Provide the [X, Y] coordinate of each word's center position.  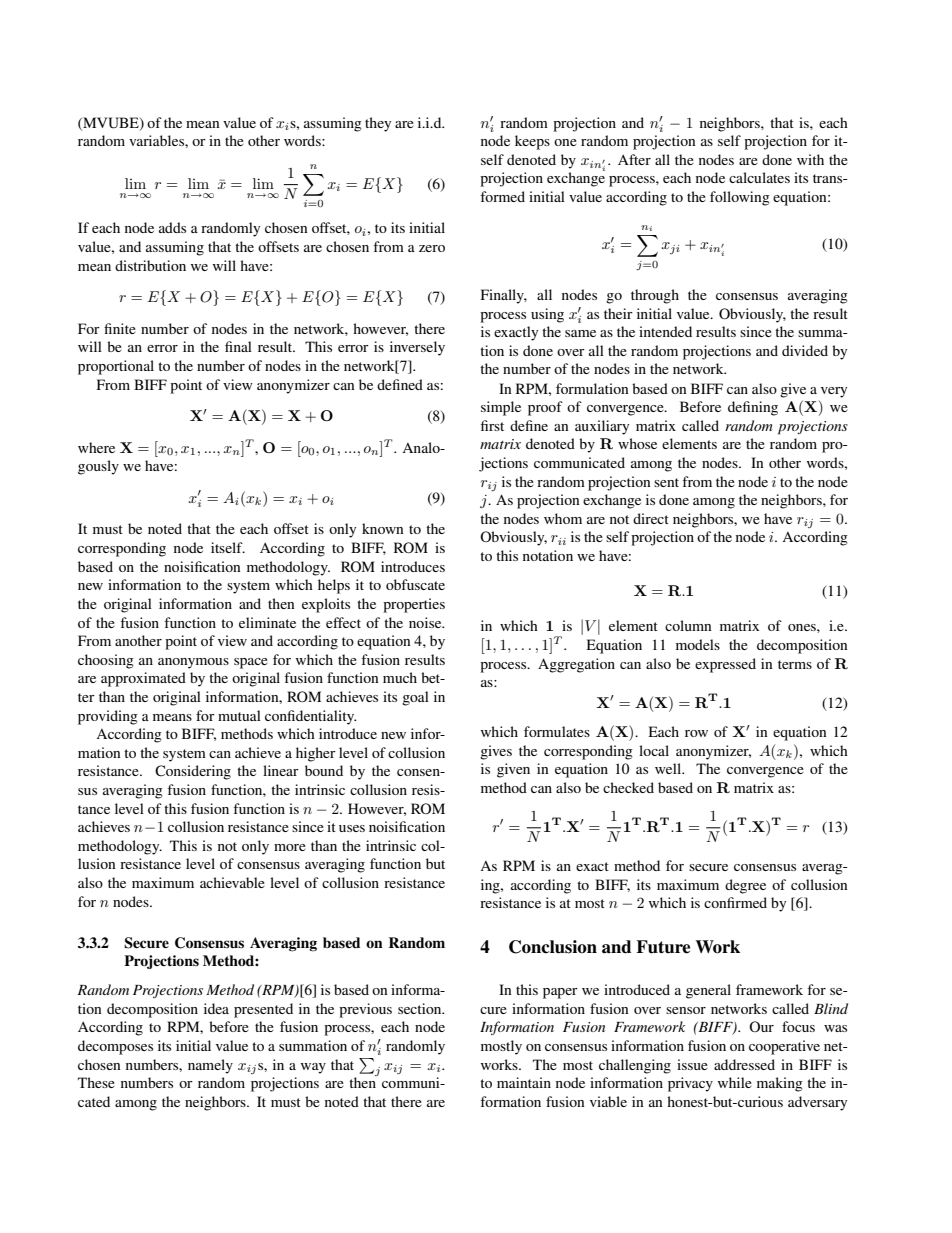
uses [352, 828]
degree [745, 886]
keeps [532, 142]
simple [501, 408]
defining [753, 408]
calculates [759, 177]
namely [210, 1066]
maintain [524, 1082]
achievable [232, 882]
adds [172, 227]
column [688, 625]
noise [426, 622]
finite [120, 328]
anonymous [193, 663]
